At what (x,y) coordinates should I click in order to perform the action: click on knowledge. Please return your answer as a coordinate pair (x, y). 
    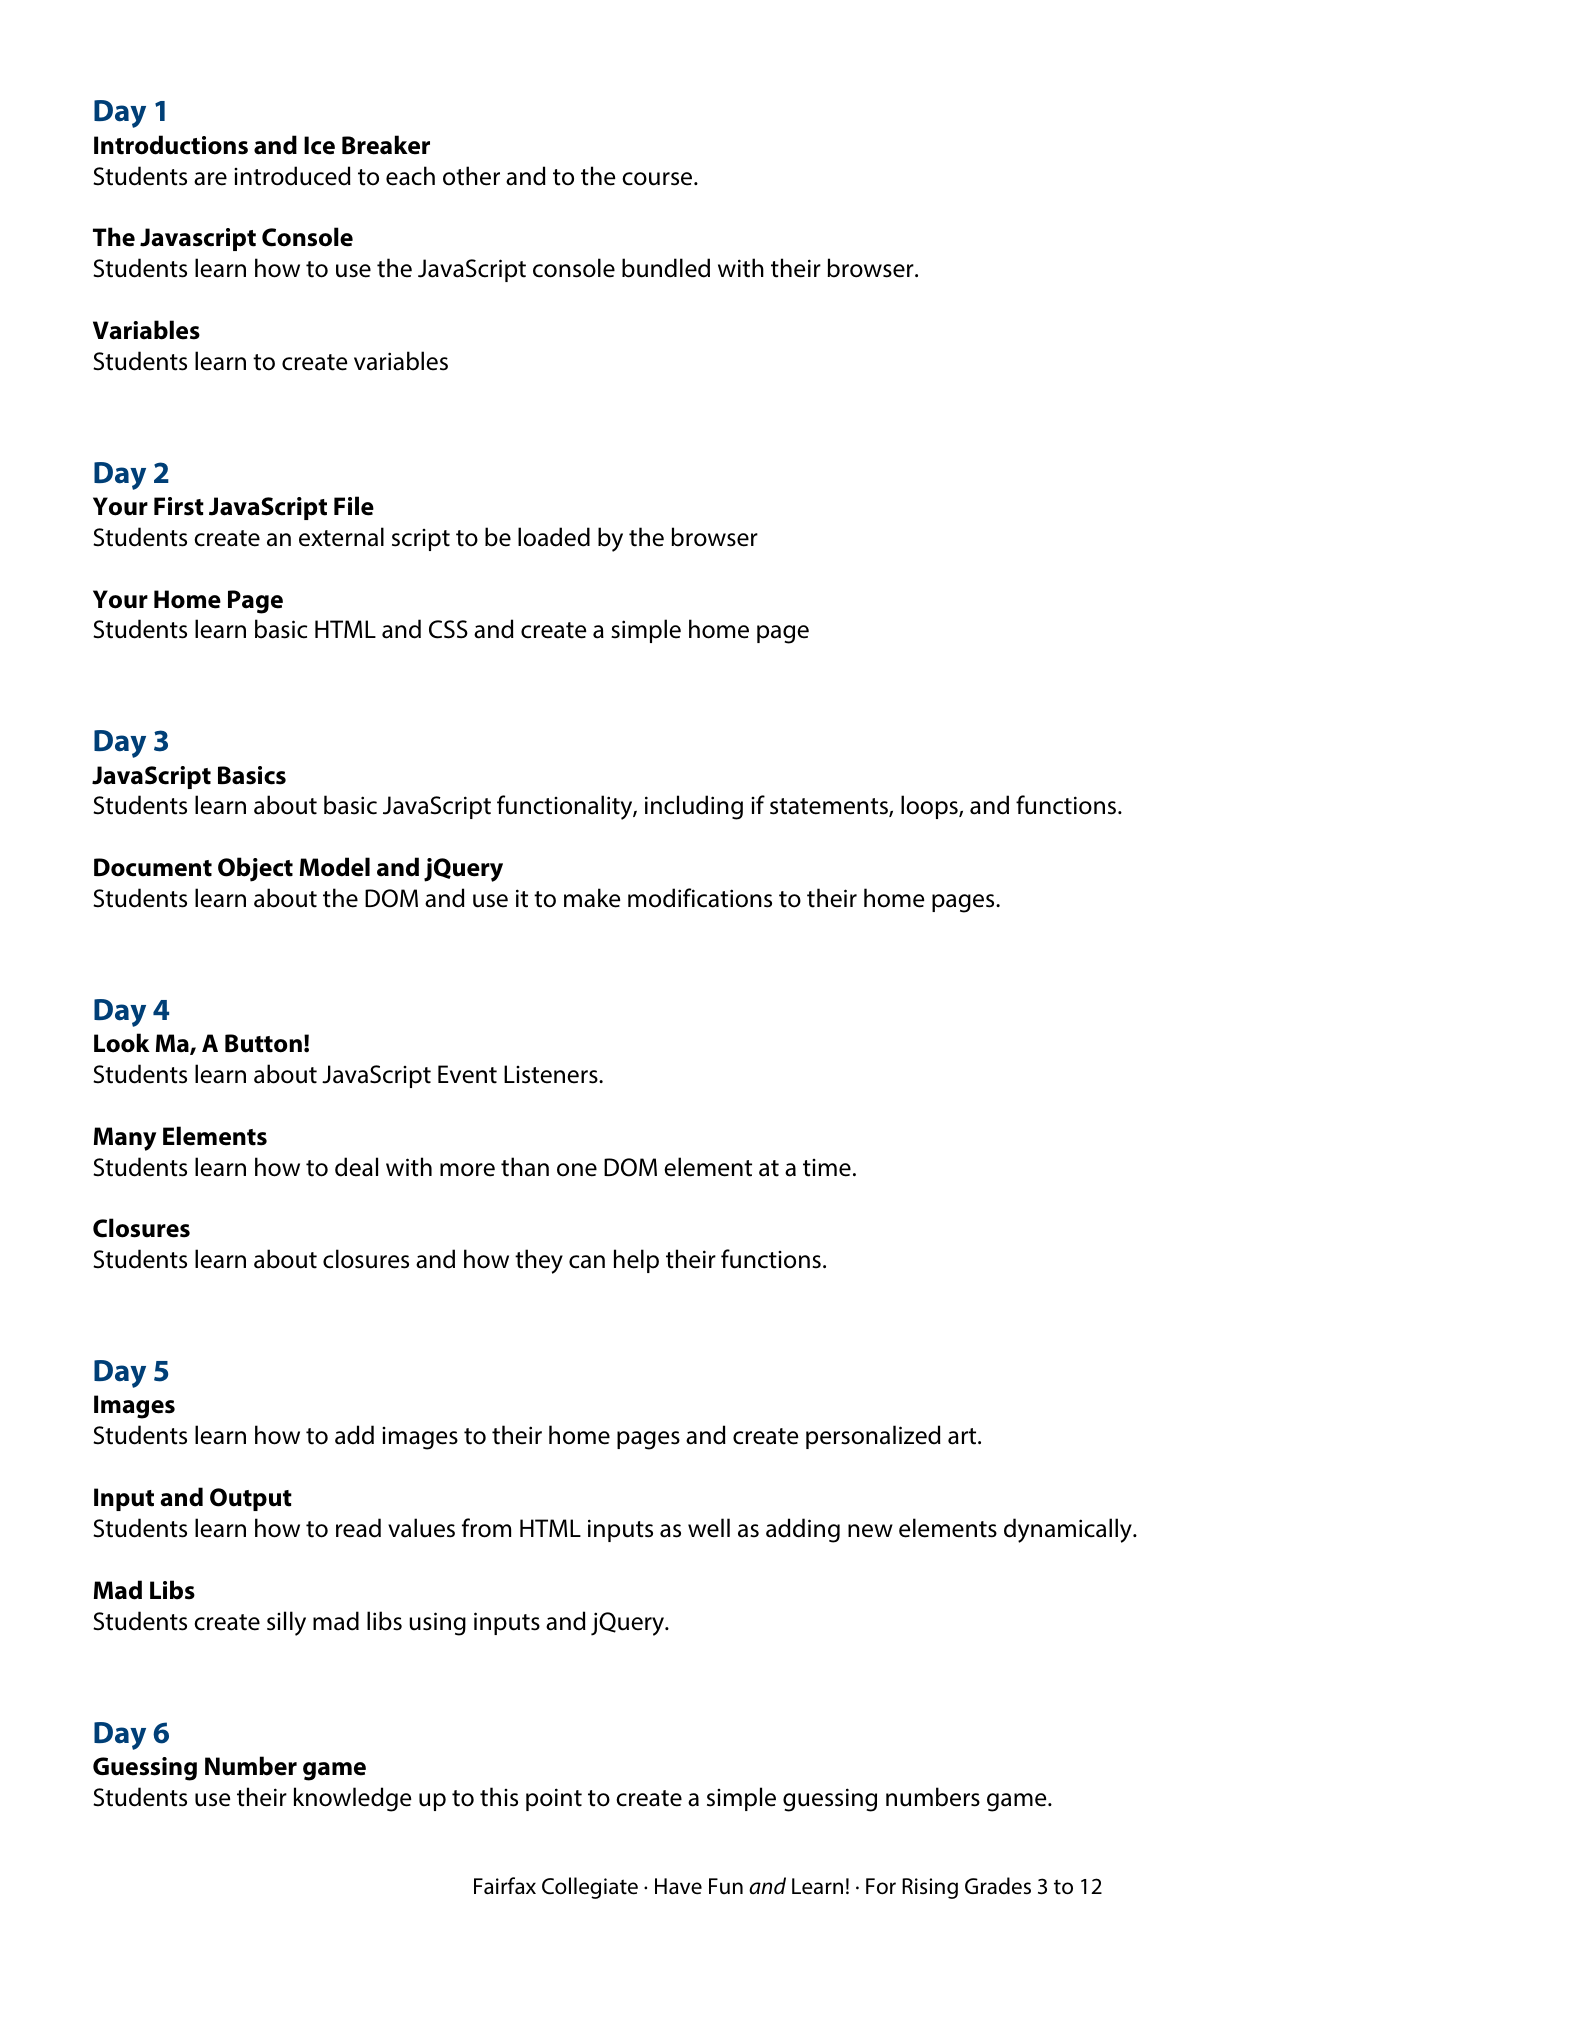
    Looking at the image, I should click on (352, 1799).
